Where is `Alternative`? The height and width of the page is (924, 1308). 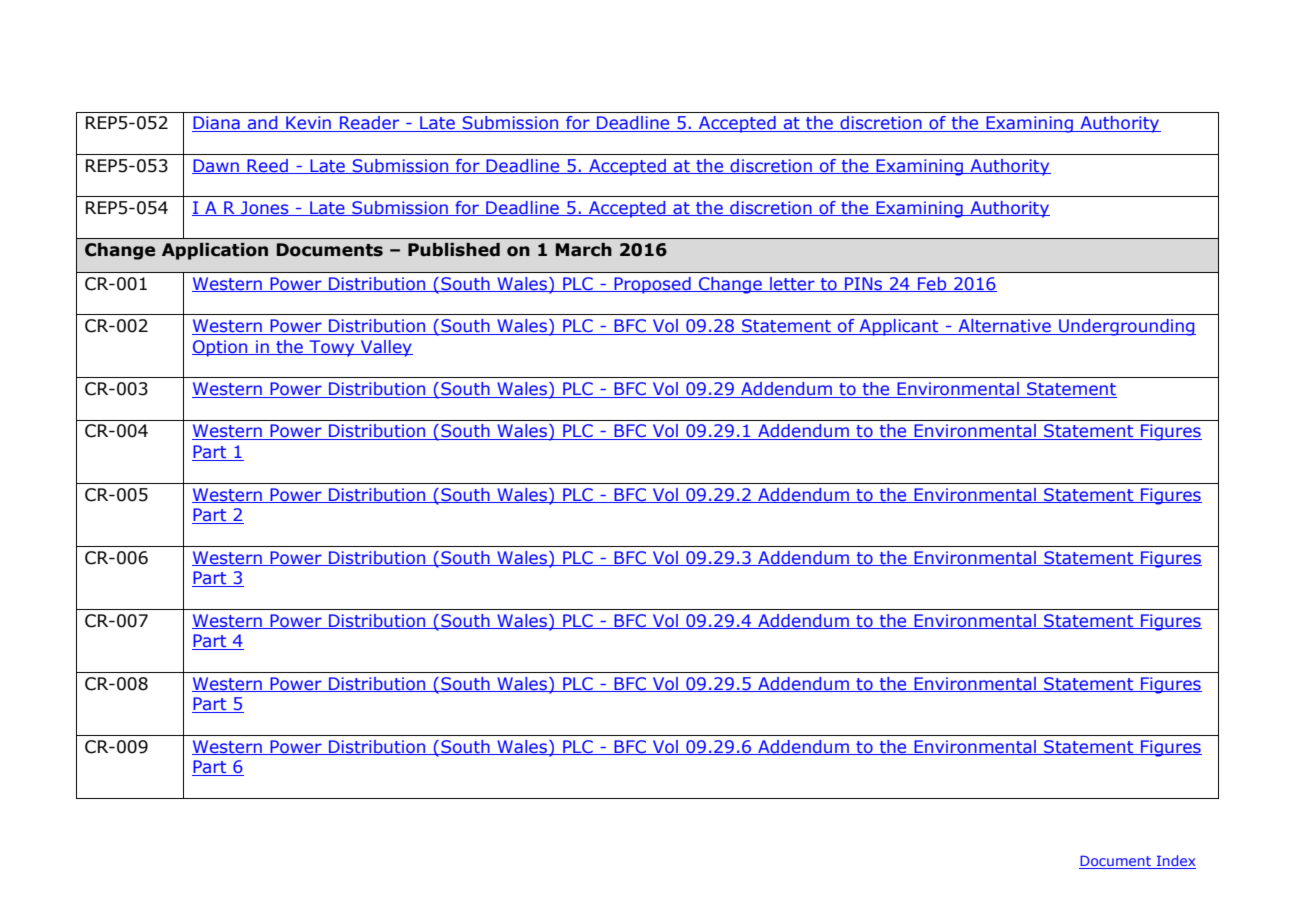
Alternative is located at coordinates (1004, 327).
